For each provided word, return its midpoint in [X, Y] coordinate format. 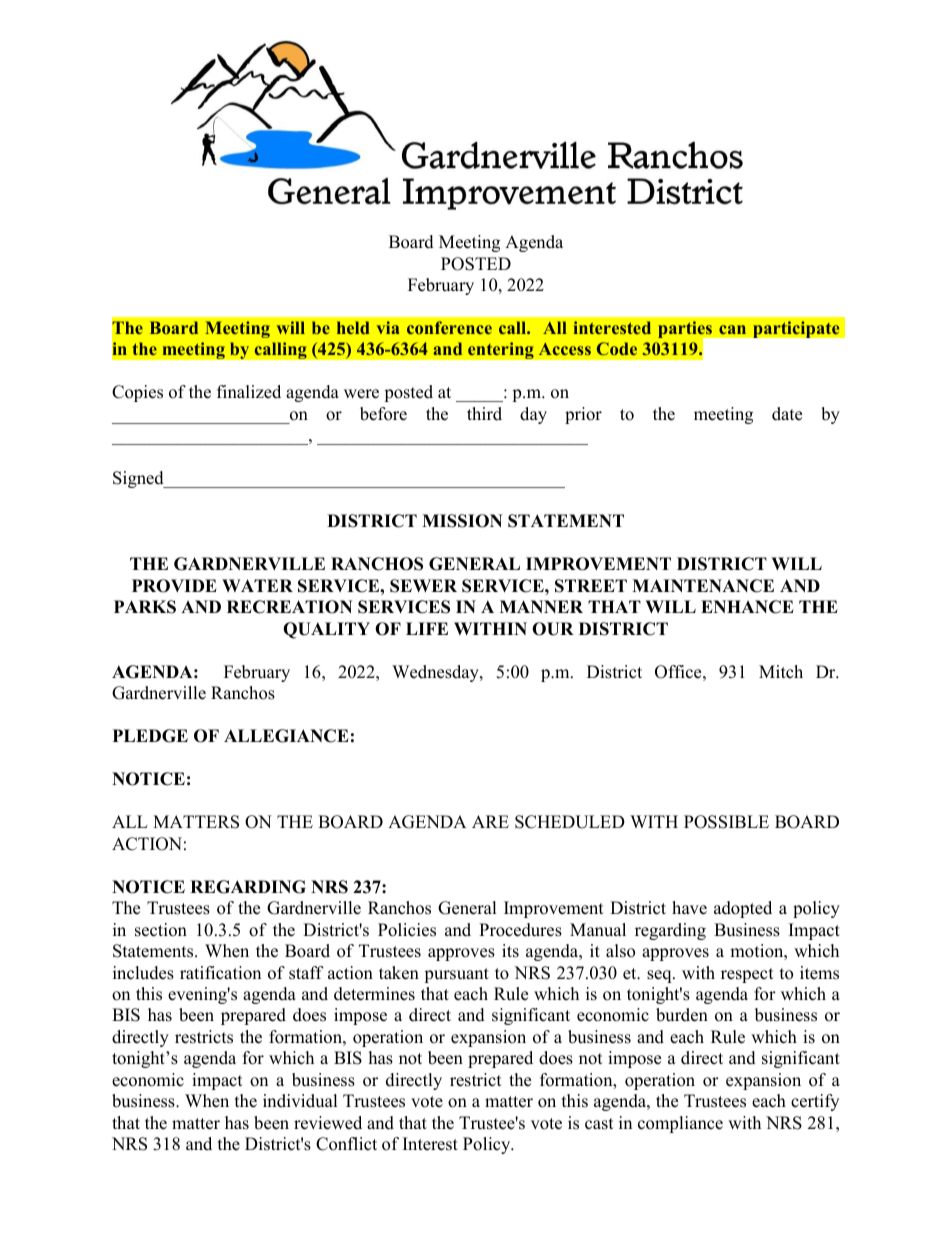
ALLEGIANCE [286, 736]
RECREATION [290, 607]
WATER [257, 585]
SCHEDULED [570, 822]
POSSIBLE [726, 822]
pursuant [456, 975]
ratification [220, 973]
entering [501, 350]
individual [300, 1101]
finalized [249, 392]
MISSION [462, 521]
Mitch [781, 672]
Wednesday [436, 673]
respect [747, 975]
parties [686, 331]
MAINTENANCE [703, 586]
